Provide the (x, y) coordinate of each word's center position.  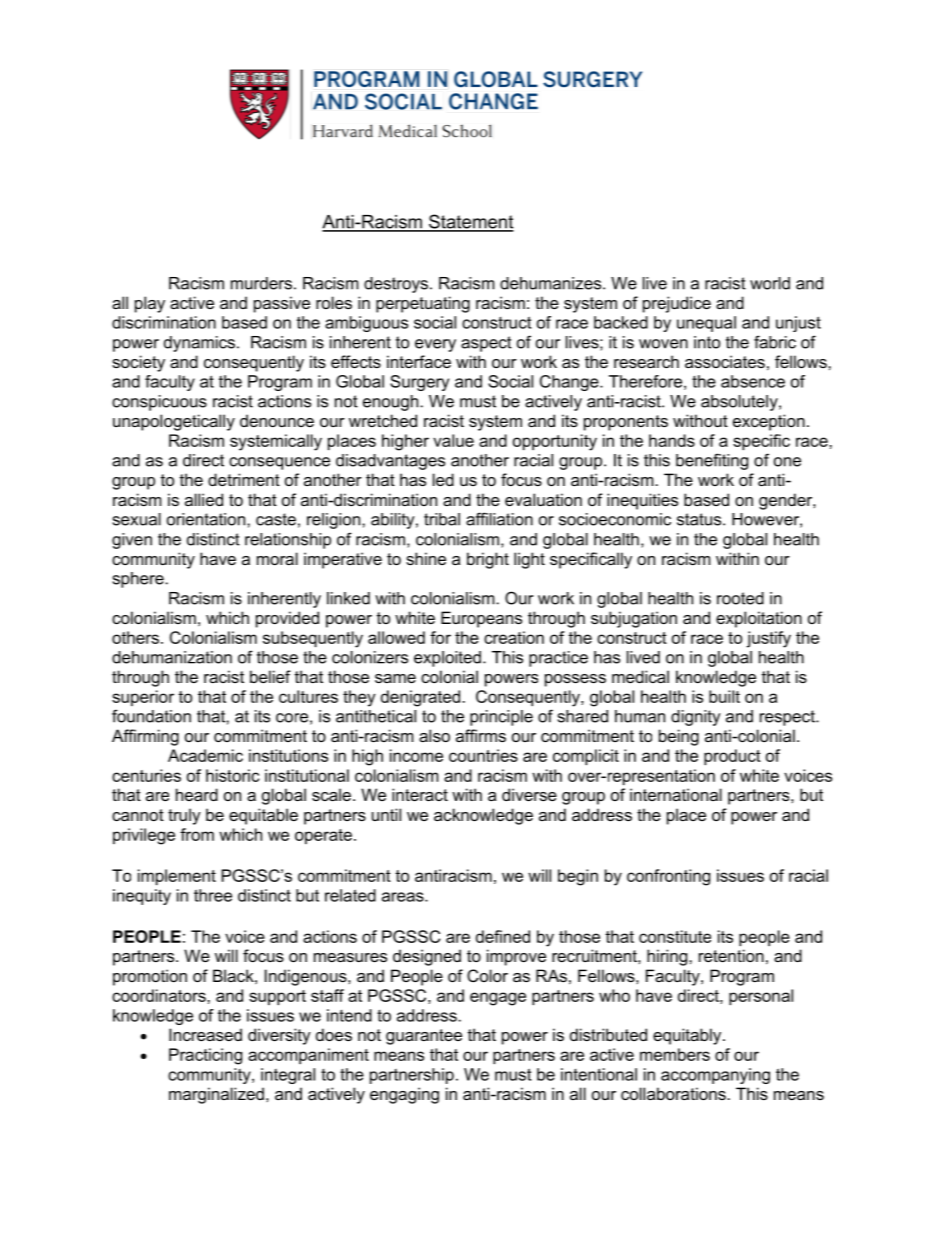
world (770, 283)
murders (261, 283)
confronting (668, 877)
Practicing (205, 1056)
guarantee (424, 1037)
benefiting (712, 461)
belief (270, 676)
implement (177, 877)
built (724, 696)
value (453, 440)
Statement (470, 222)
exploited (447, 659)
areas (404, 897)
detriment (244, 479)
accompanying (715, 1076)
